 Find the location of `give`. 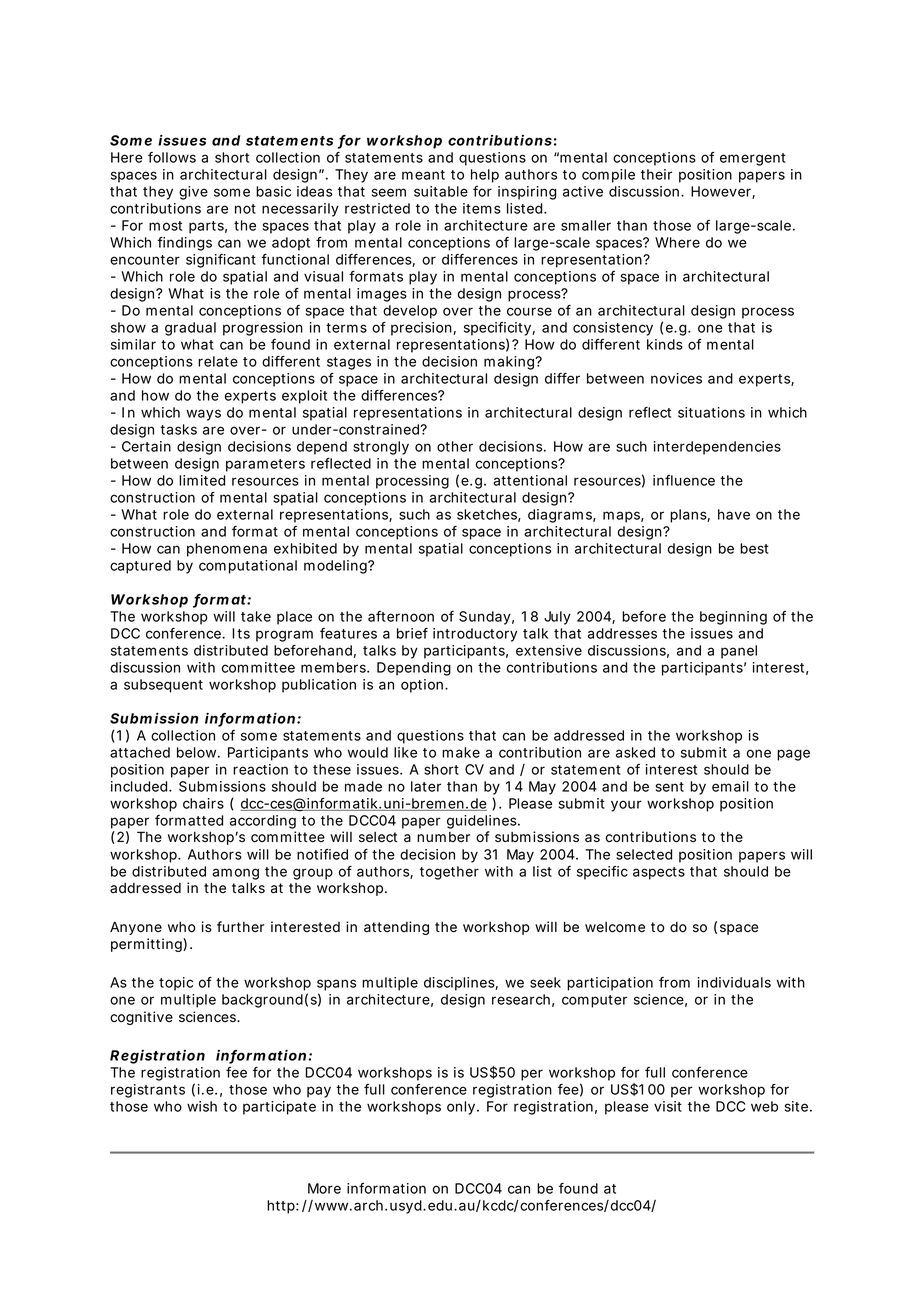

give is located at coordinates (193, 193).
